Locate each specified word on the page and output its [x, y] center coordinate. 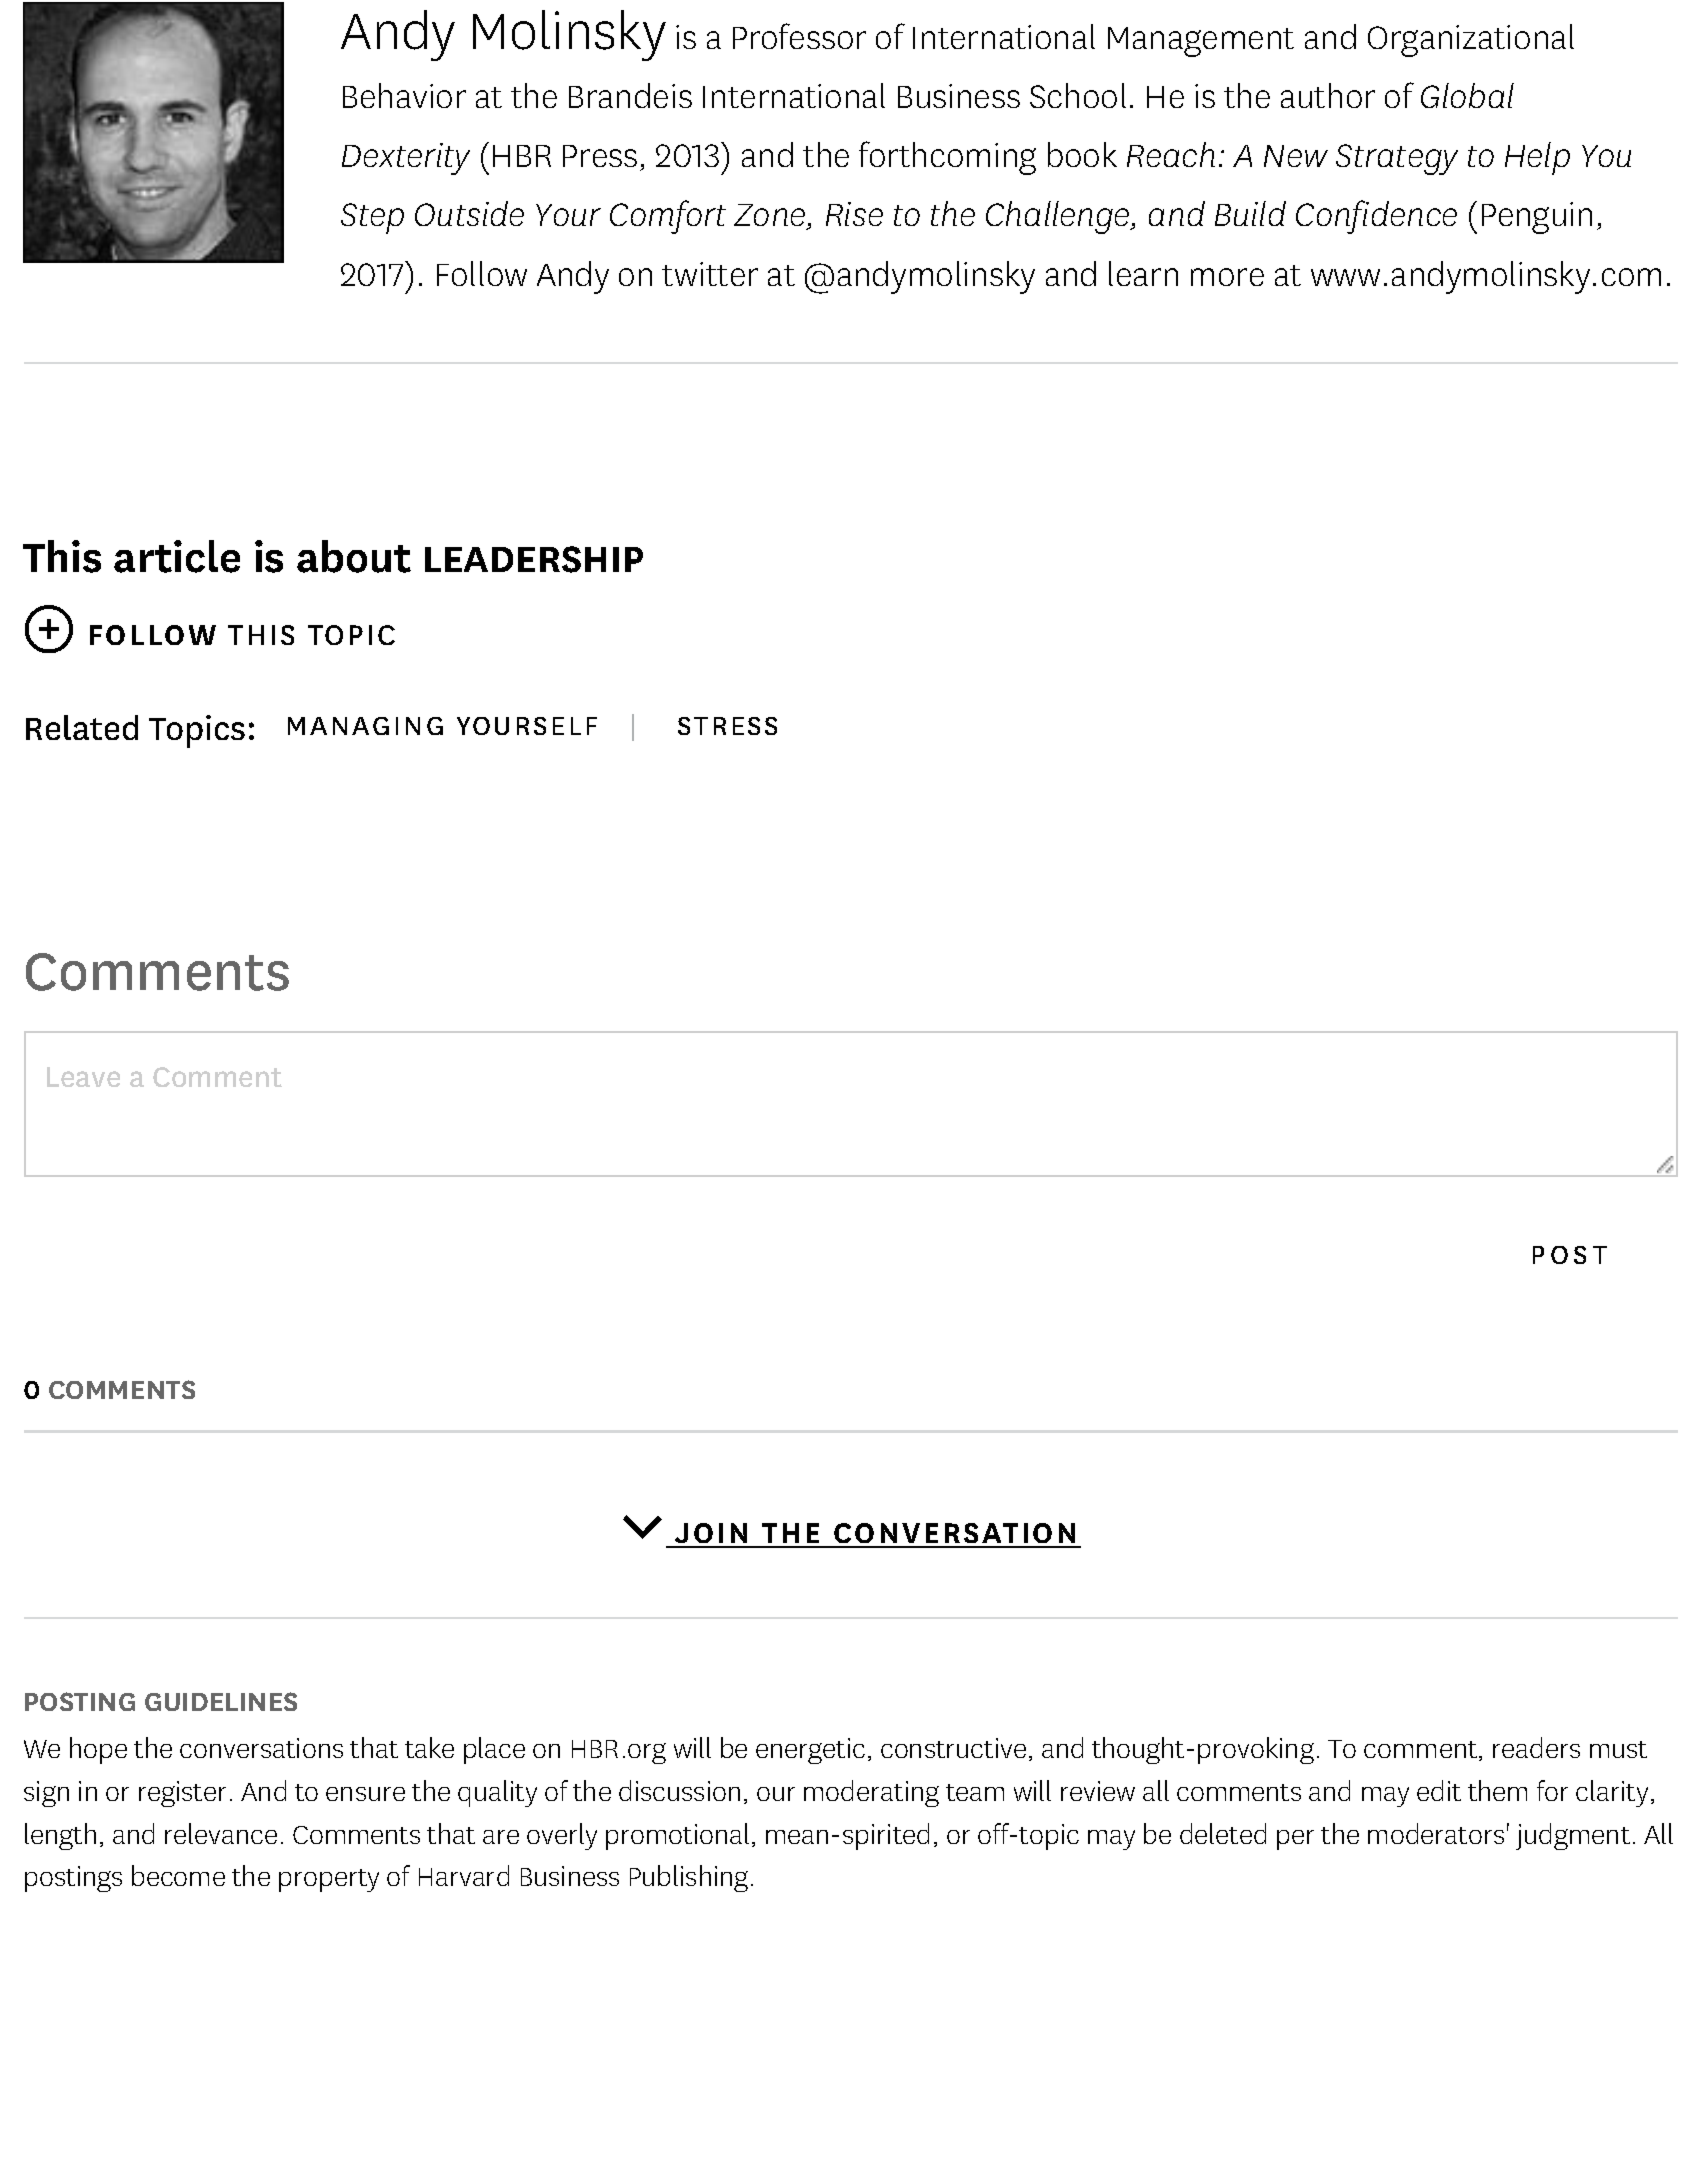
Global [1467, 95]
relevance [221, 1833]
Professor [799, 36]
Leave [83, 1077]
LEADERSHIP [534, 559]
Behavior [404, 95]
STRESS [727, 726]
